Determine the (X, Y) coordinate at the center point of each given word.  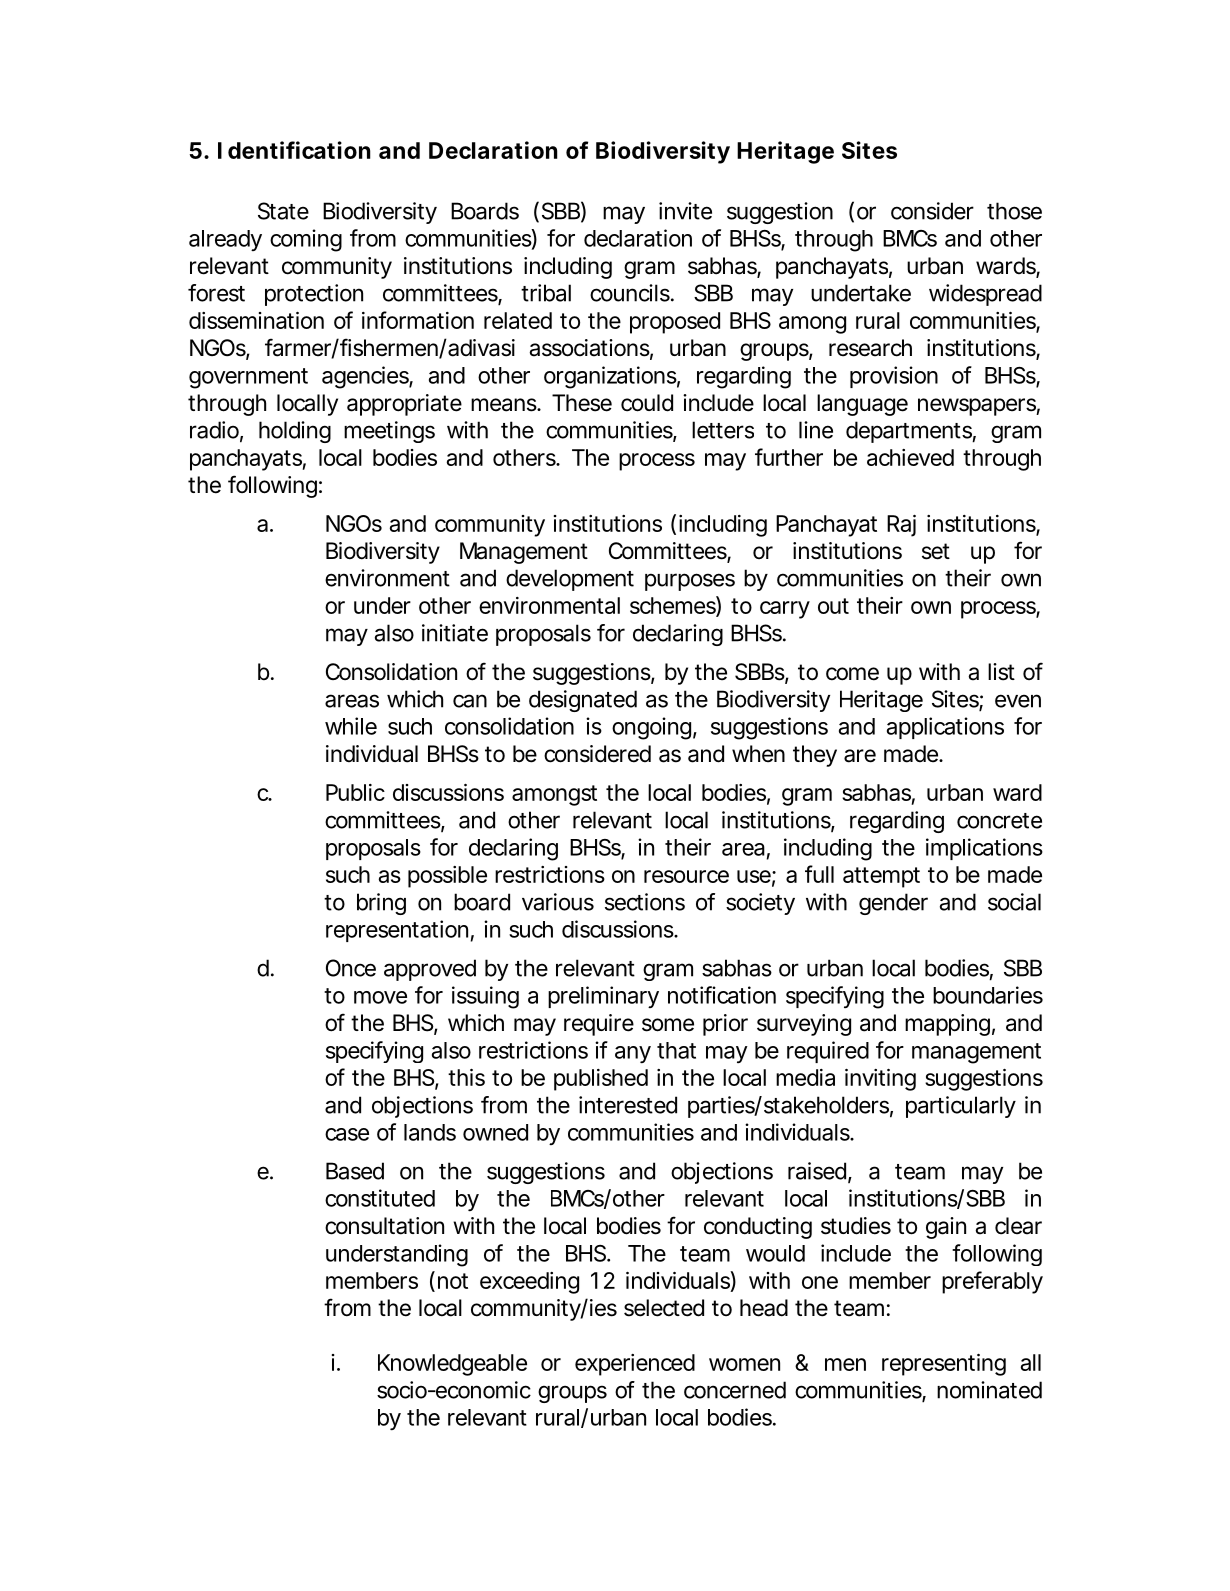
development (570, 580)
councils (630, 293)
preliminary (603, 997)
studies (856, 1226)
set (936, 551)
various (558, 902)
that (676, 1050)
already (225, 240)
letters (723, 430)
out (833, 606)
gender (893, 904)
